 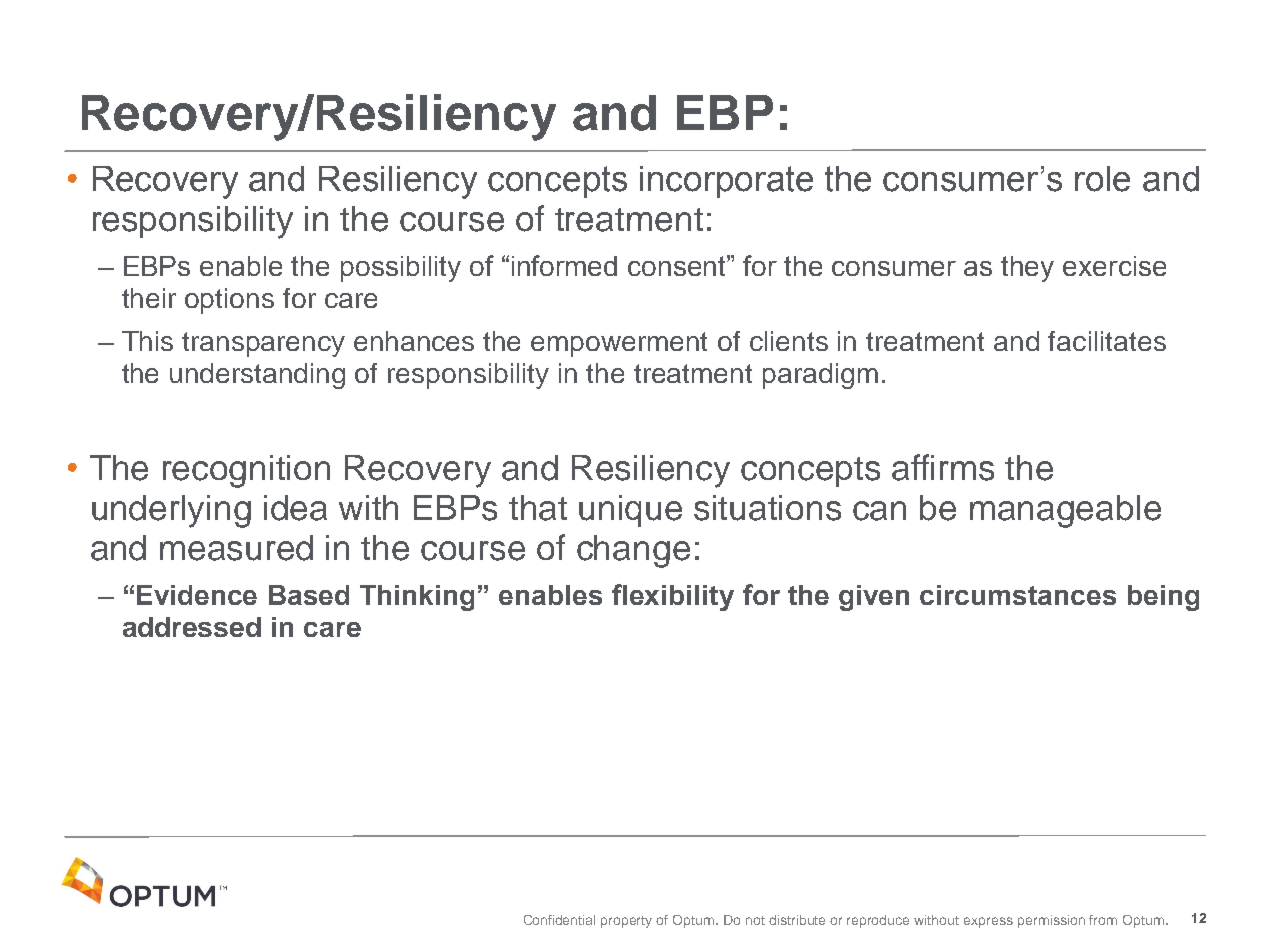 I want to click on manageable, so click(x=1065, y=511).
